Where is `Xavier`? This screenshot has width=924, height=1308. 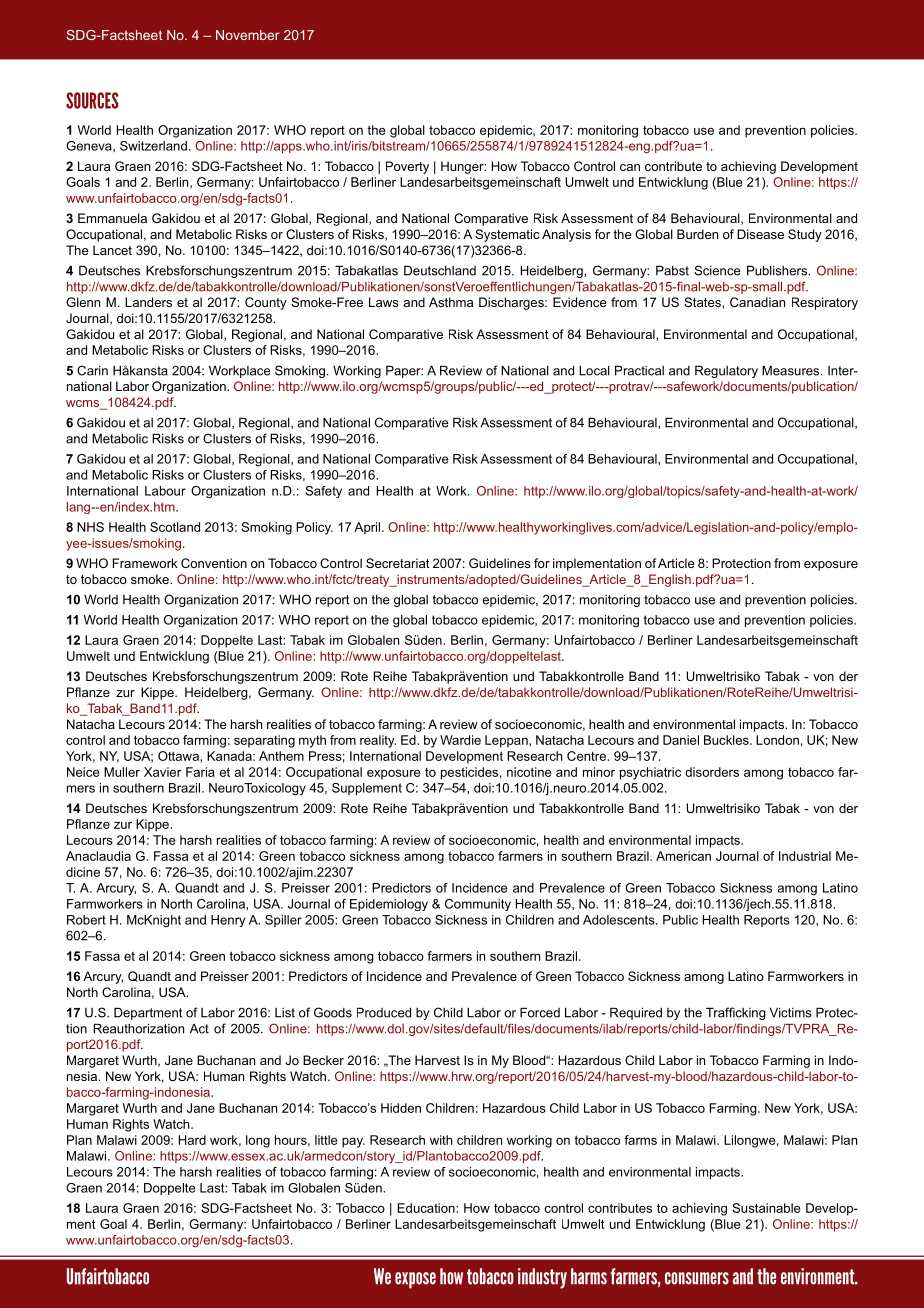
Xavier is located at coordinates (162, 772).
